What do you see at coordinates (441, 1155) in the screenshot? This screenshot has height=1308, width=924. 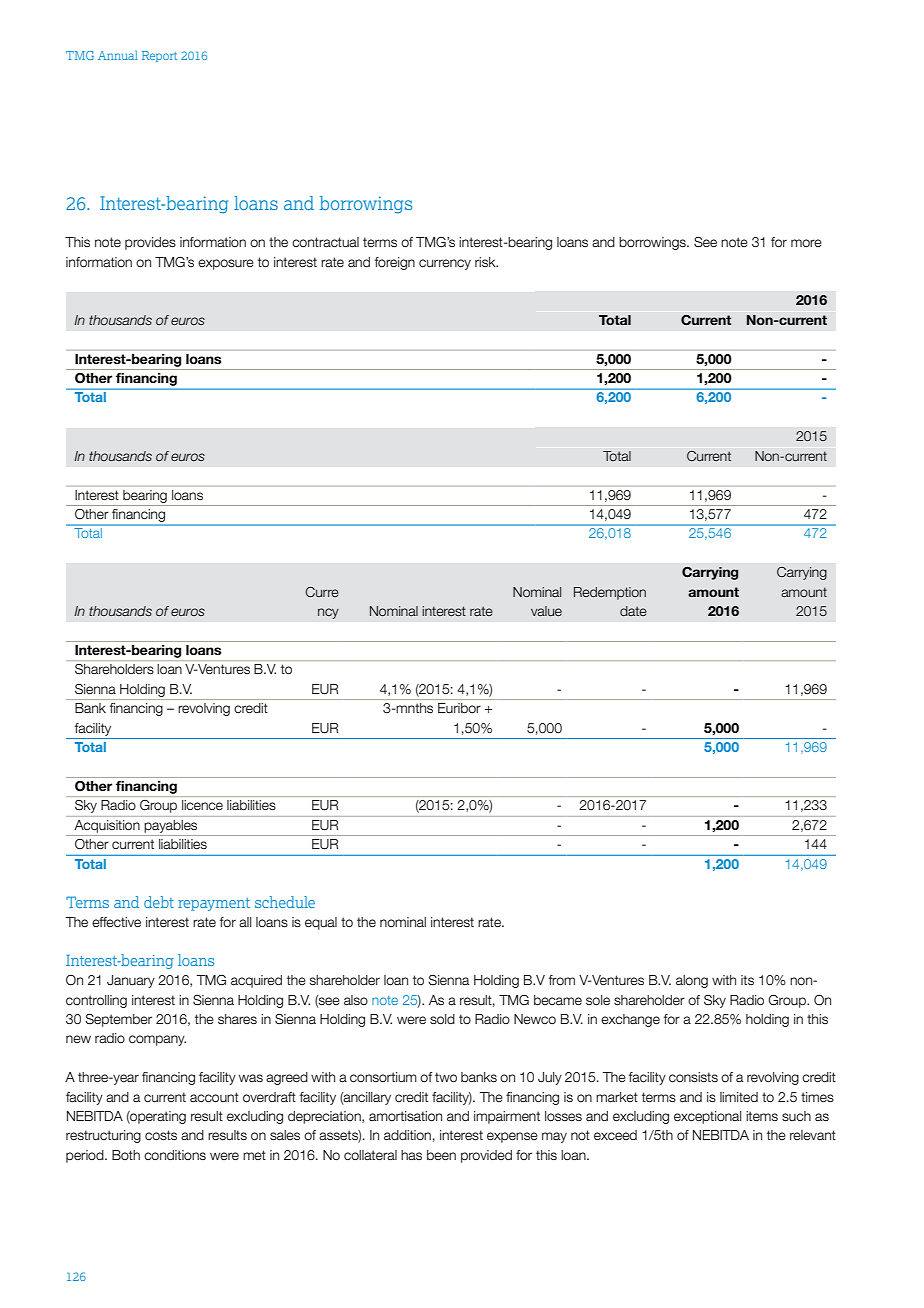 I see `been` at bounding box center [441, 1155].
